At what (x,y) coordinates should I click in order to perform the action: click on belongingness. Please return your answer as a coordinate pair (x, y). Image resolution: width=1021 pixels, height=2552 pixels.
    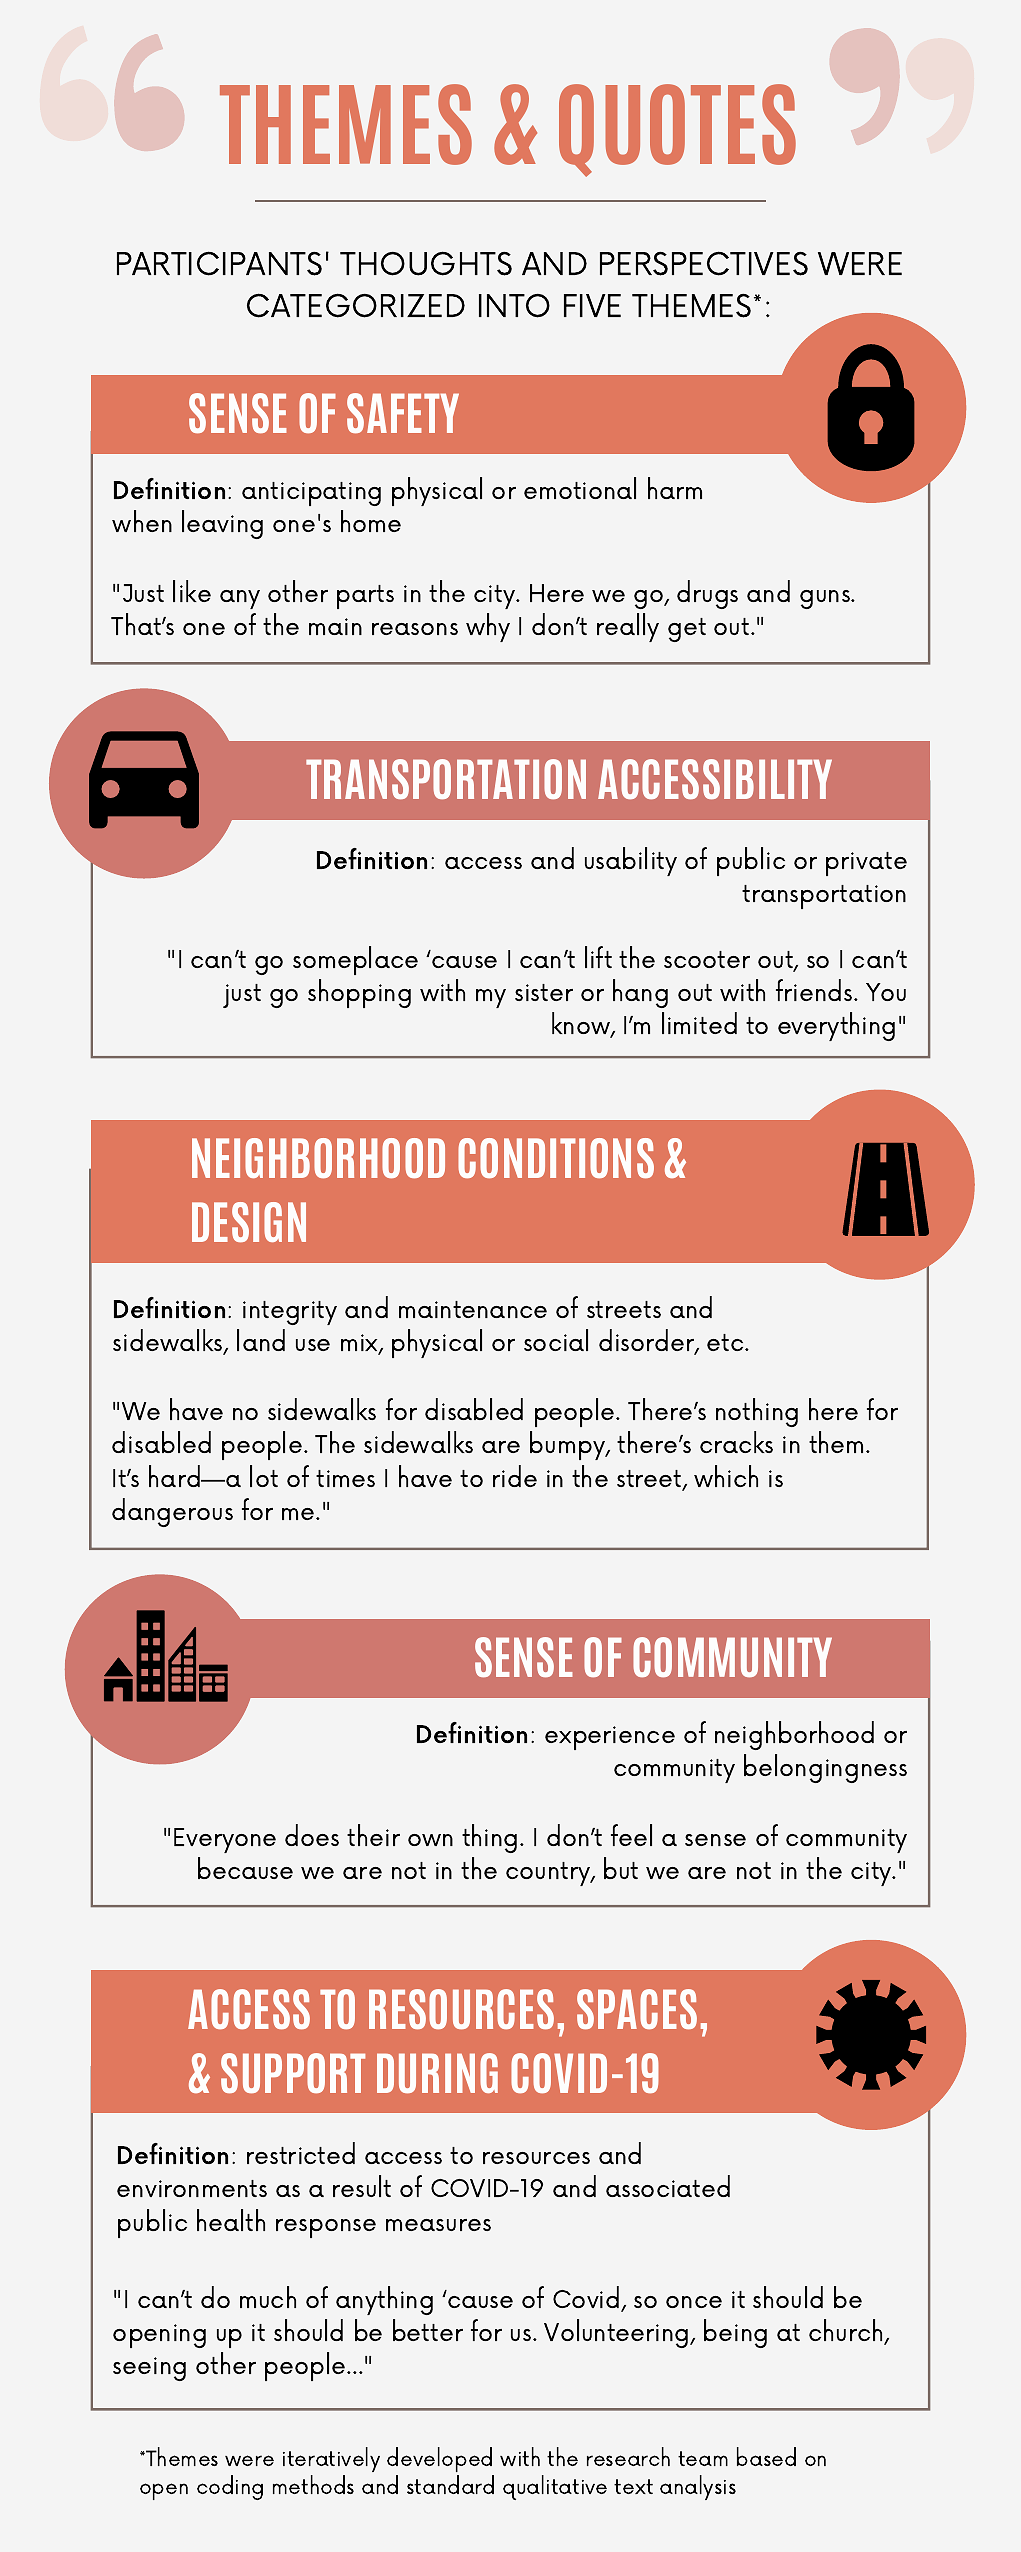
    Looking at the image, I should click on (825, 1768).
